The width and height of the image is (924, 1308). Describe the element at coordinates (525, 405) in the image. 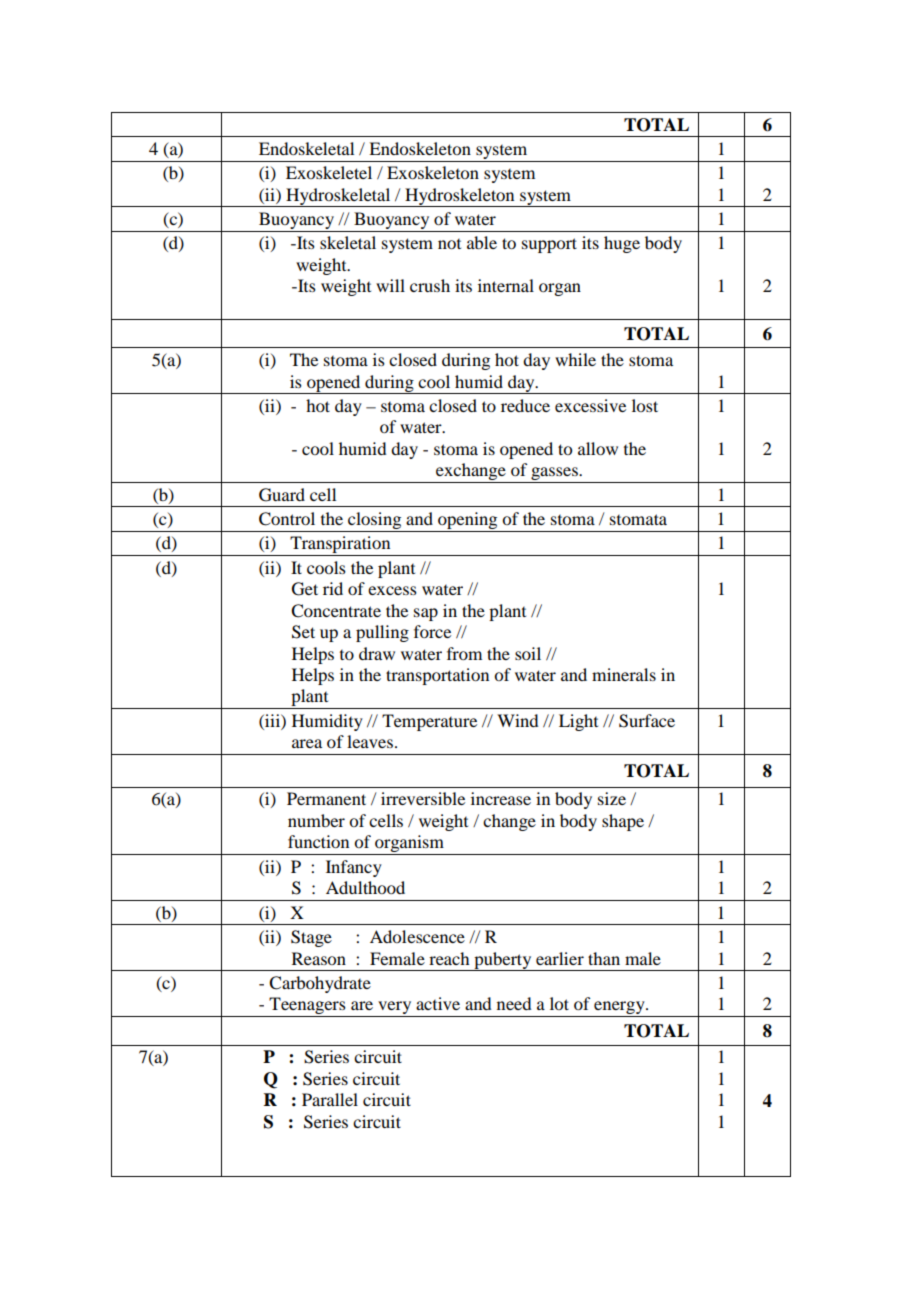

I see `reduce` at that location.
